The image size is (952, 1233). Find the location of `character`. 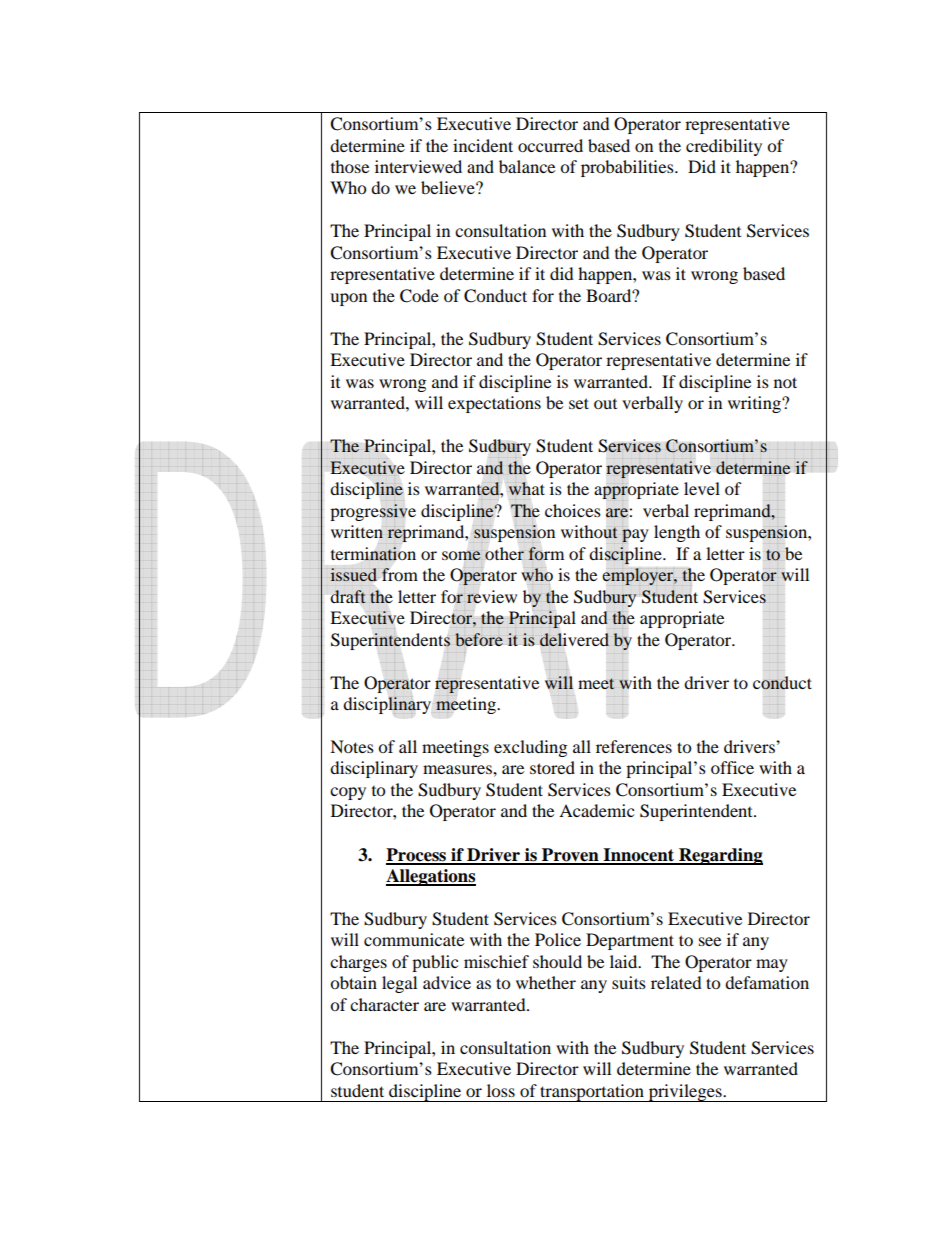

character is located at coordinates (384, 1004).
